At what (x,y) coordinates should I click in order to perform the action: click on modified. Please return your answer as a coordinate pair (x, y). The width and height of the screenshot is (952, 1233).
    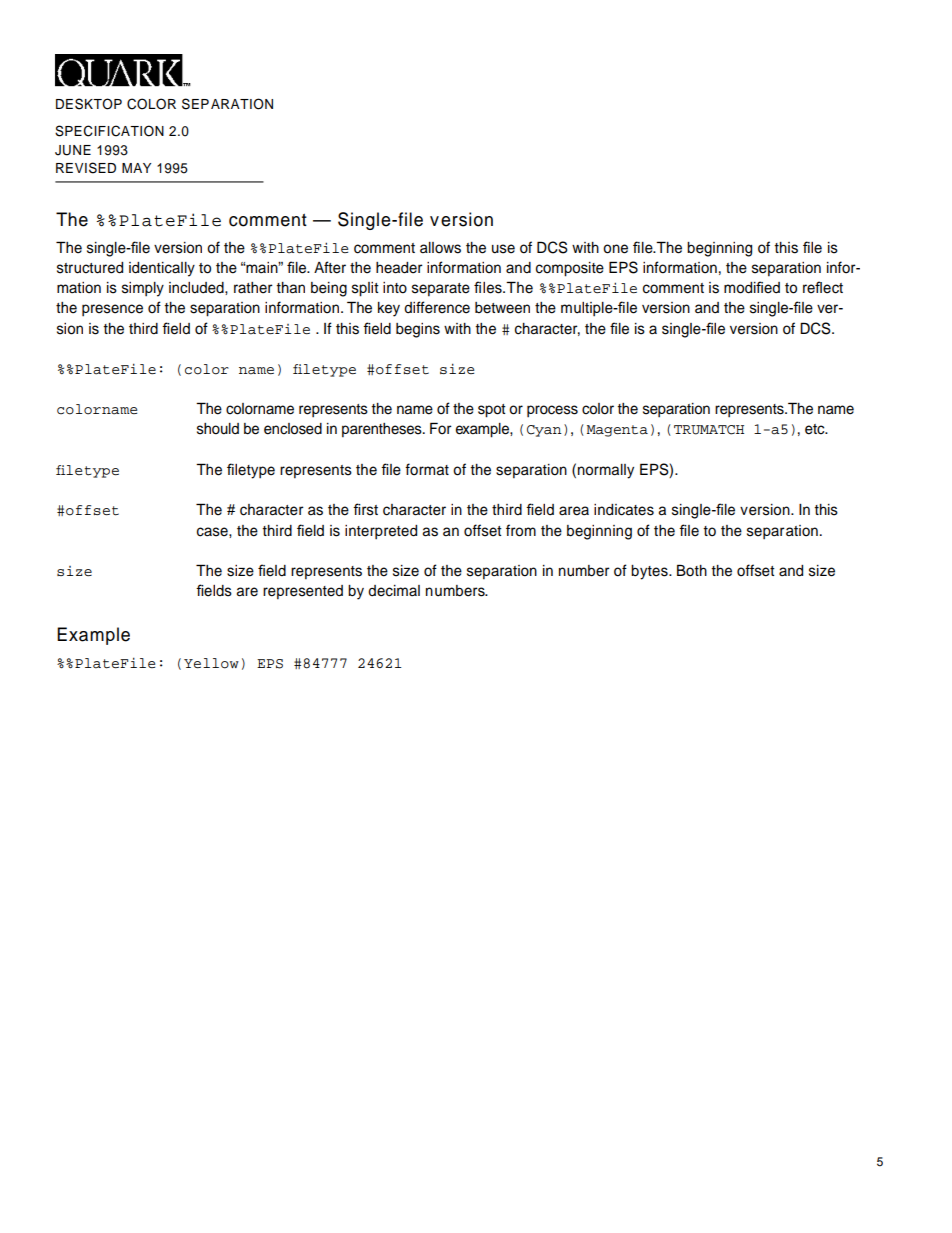
    Looking at the image, I should click on (752, 287).
